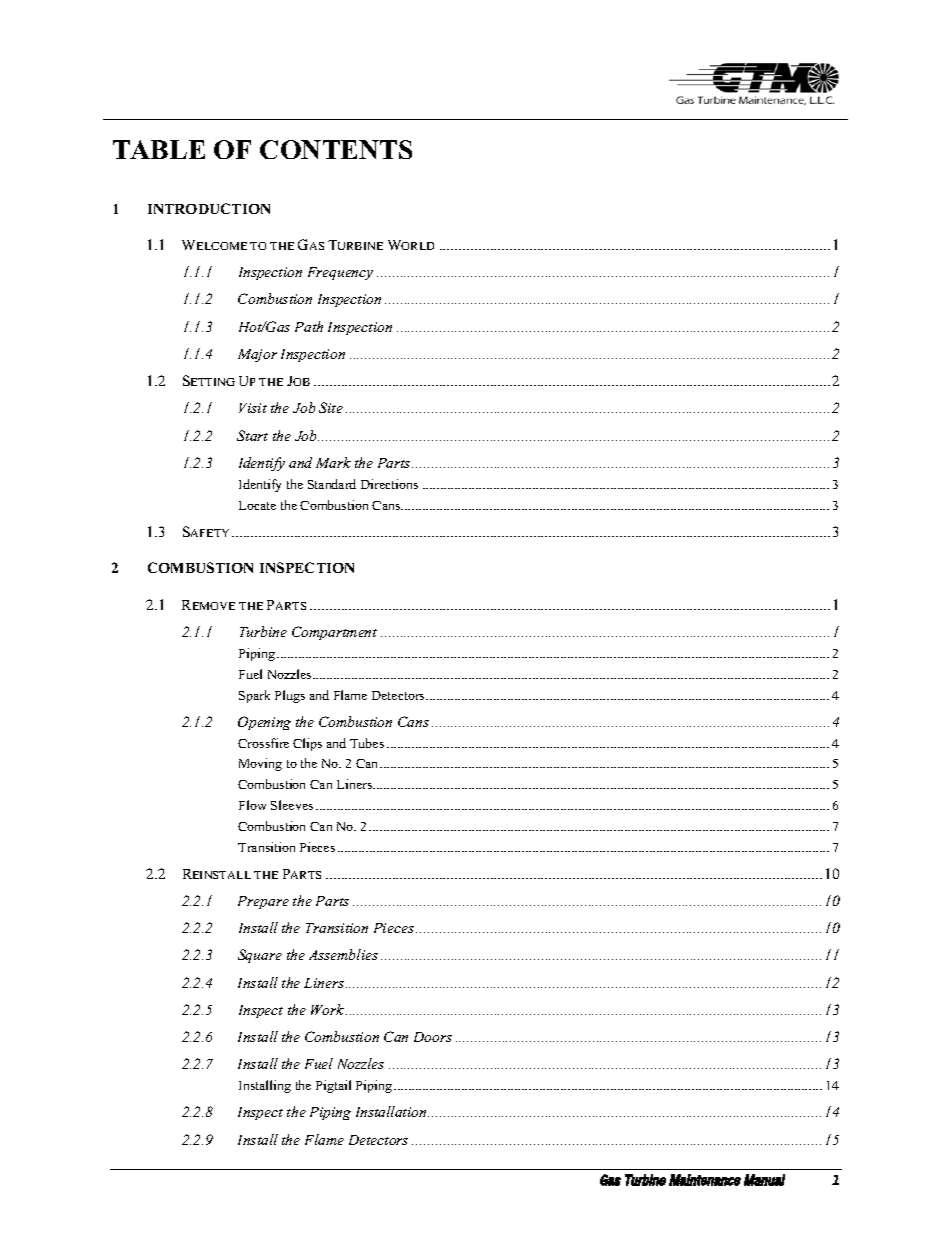 The image size is (952, 1233). Describe the element at coordinates (334, 633) in the screenshot. I see `Compartment` at that location.
